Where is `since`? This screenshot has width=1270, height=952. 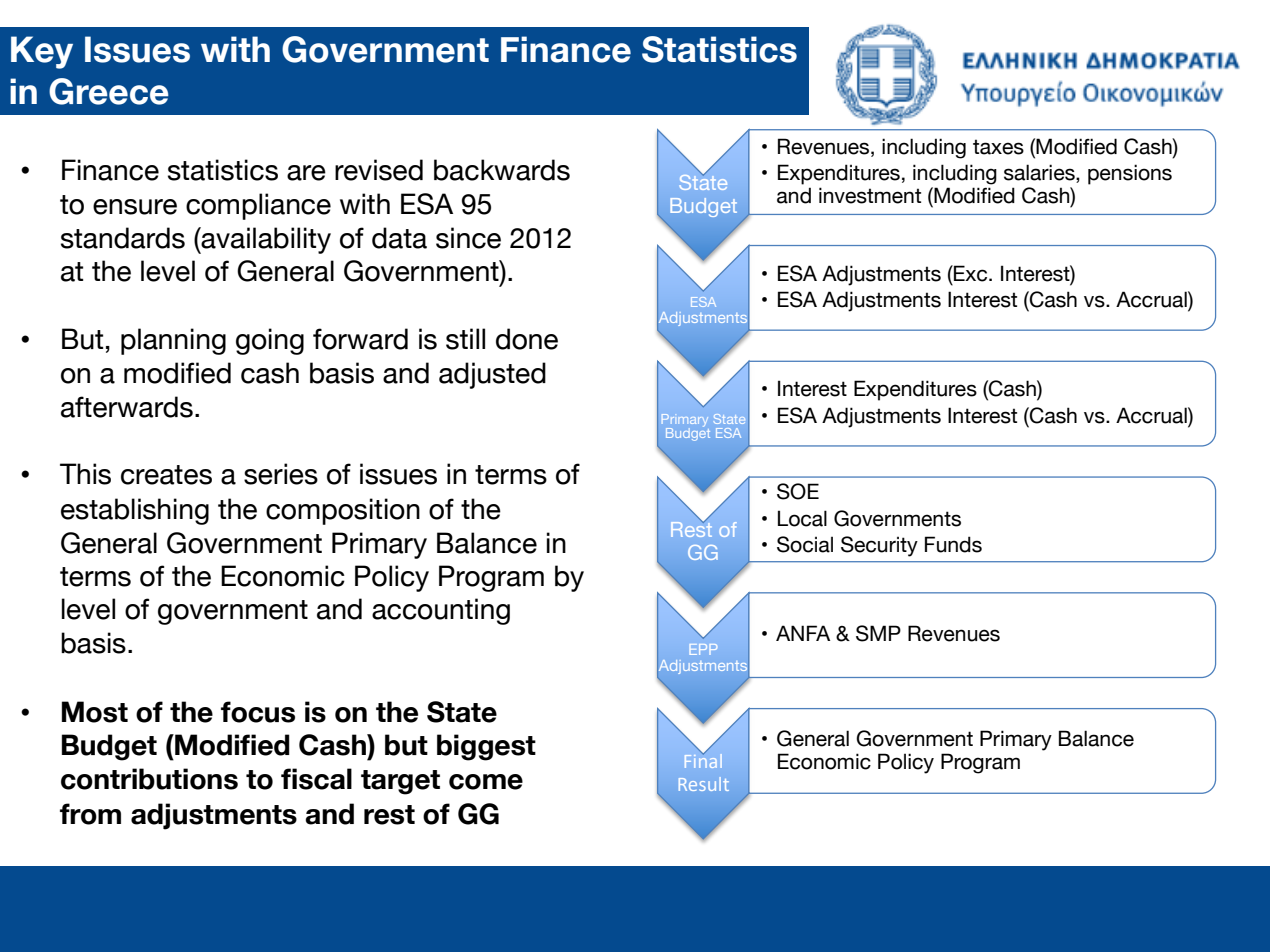 since is located at coordinates (468, 238).
